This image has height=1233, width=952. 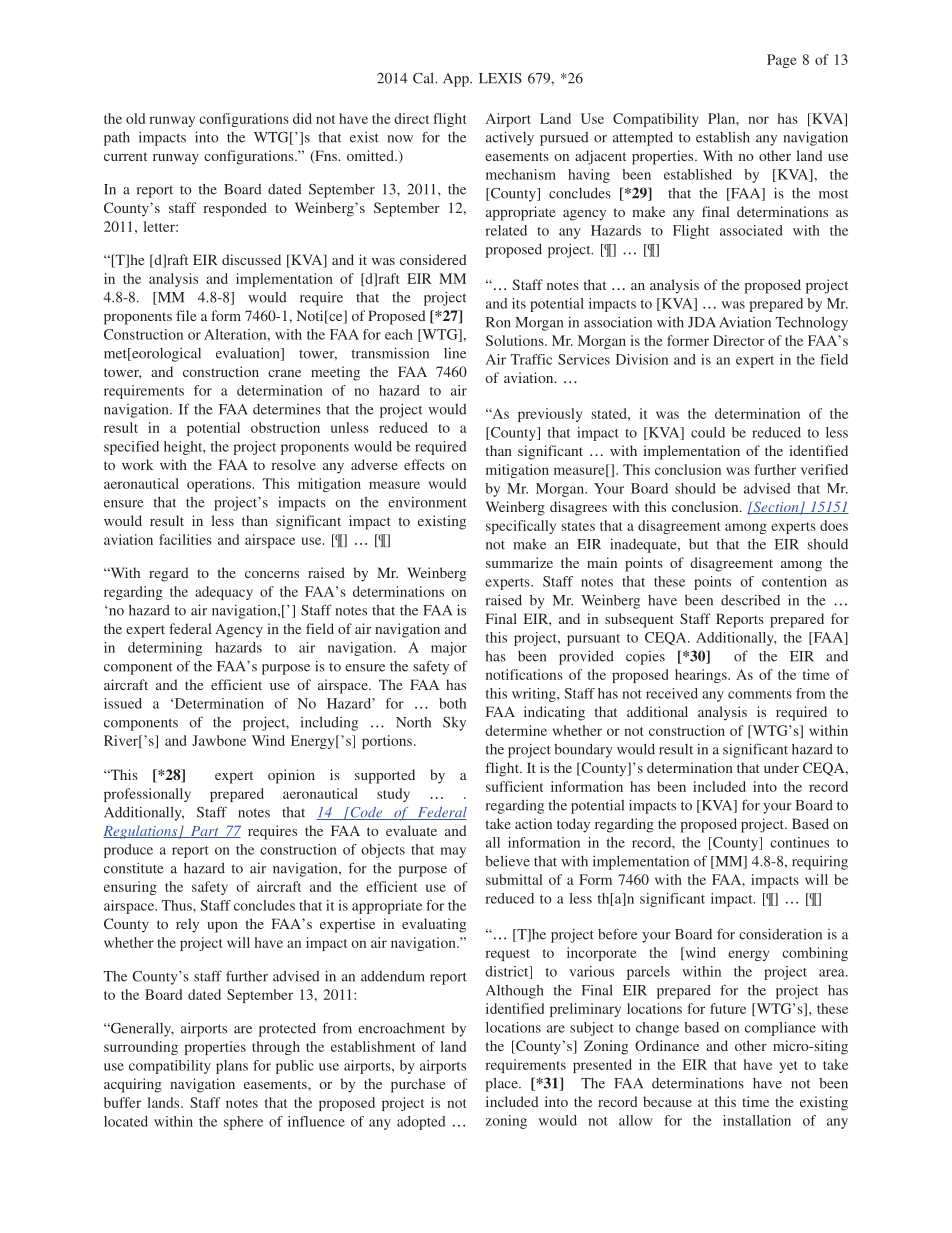 What do you see at coordinates (219, 740) in the image?
I see `Jawbone` at bounding box center [219, 740].
